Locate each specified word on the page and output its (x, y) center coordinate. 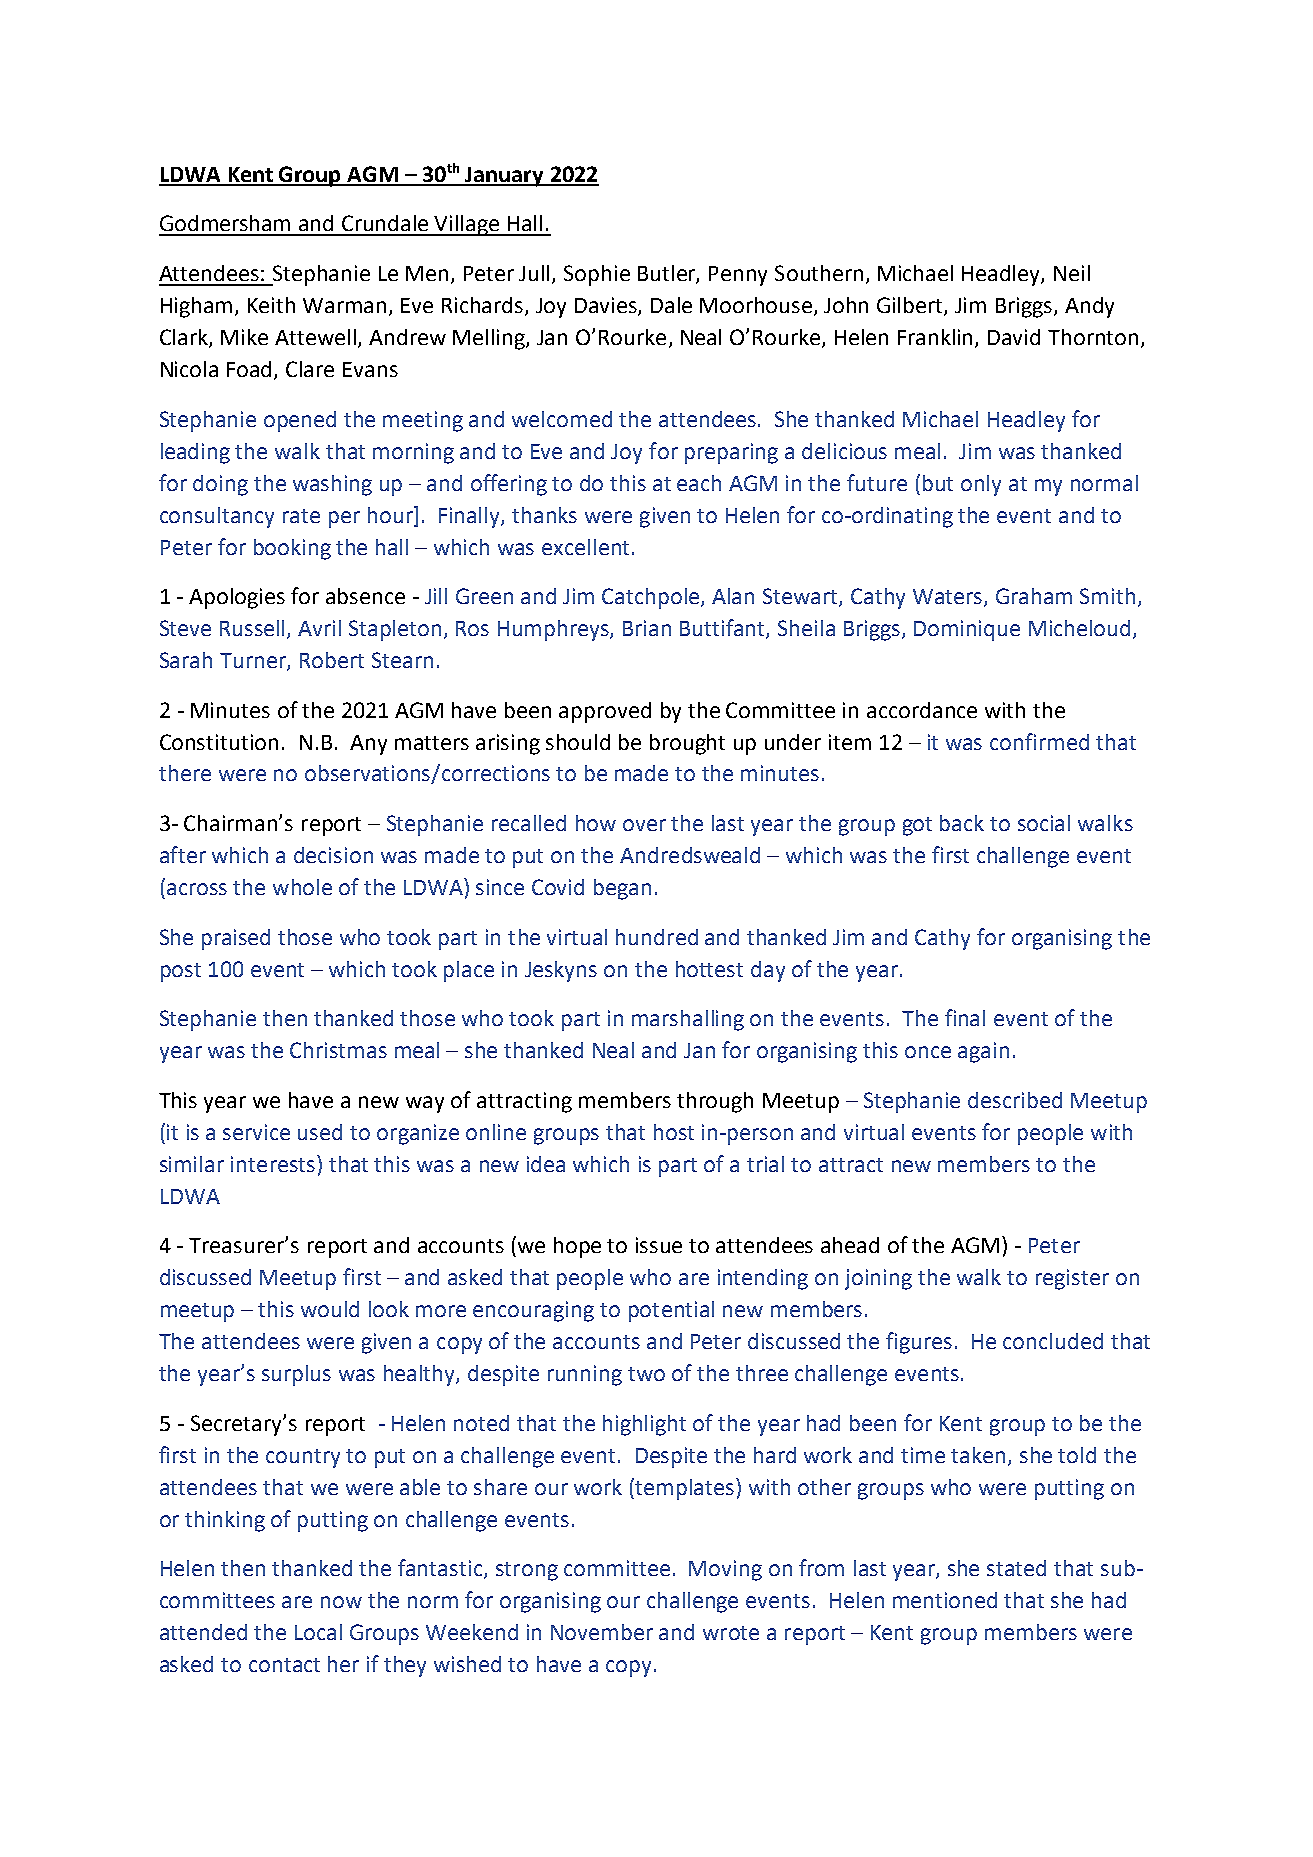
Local (318, 1632)
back (962, 823)
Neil (1072, 273)
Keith (271, 305)
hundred (657, 937)
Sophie (597, 275)
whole (302, 887)
